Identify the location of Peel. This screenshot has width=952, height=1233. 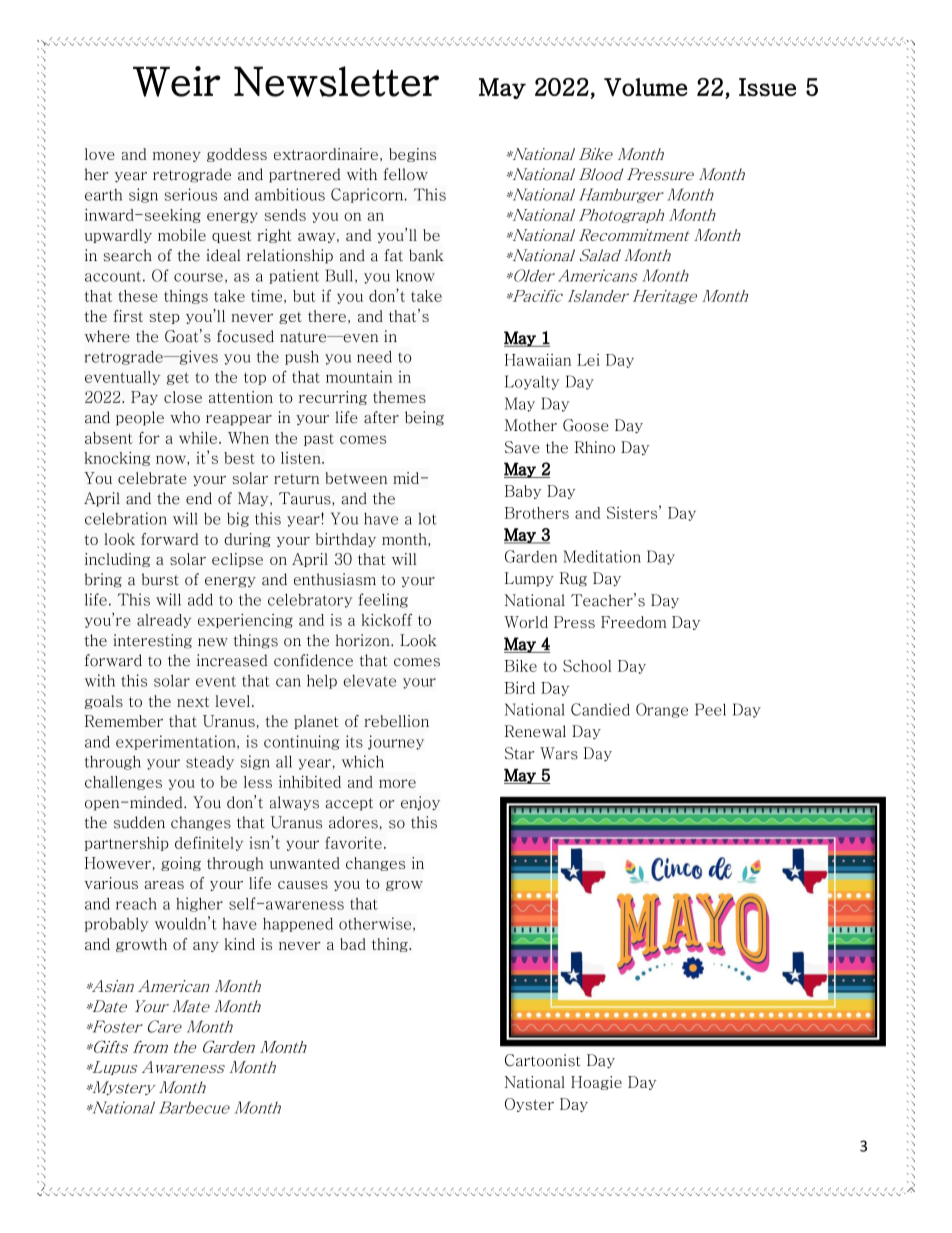
(710, 709).
